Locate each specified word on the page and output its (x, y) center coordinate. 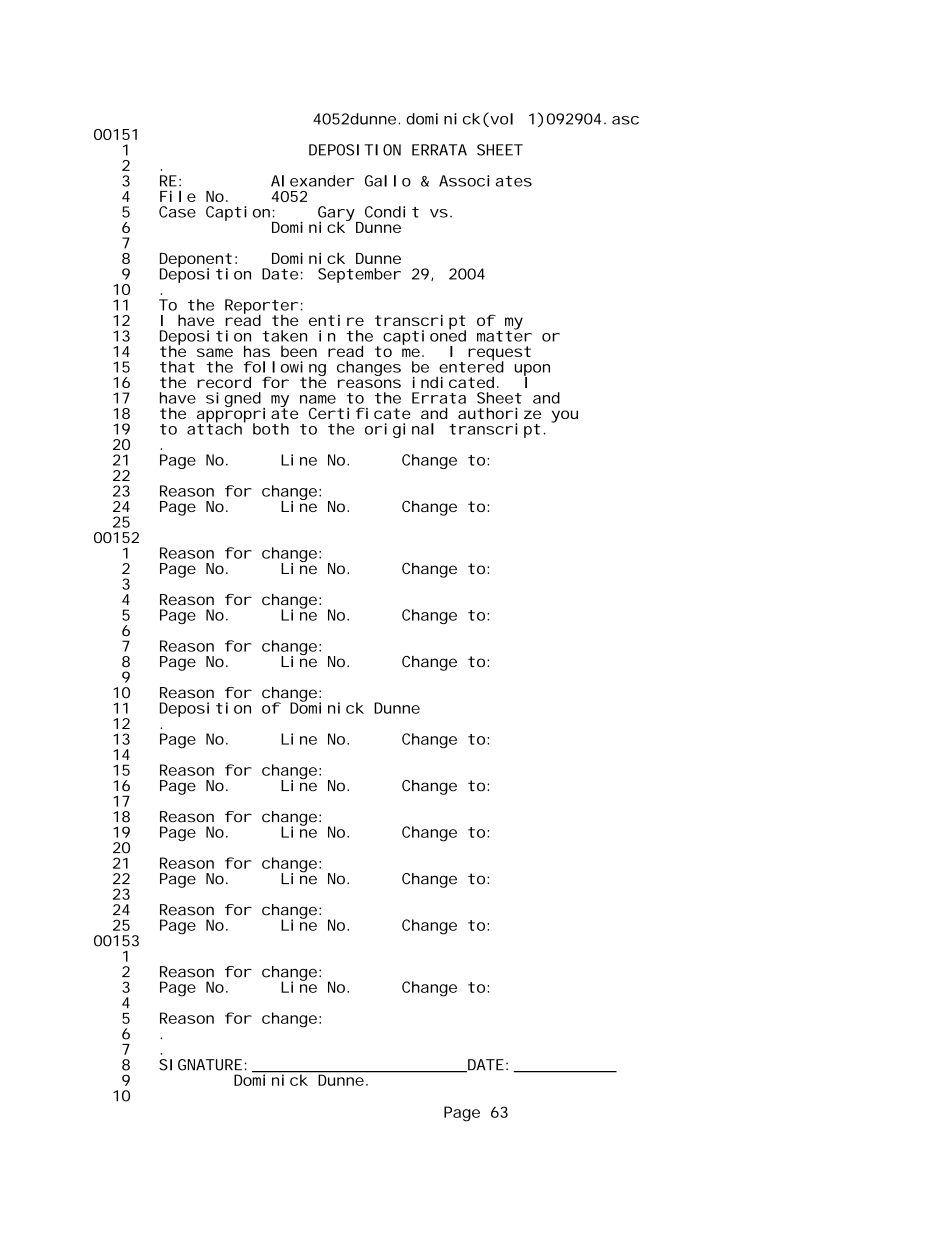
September (359, 275)
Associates (485, 181)
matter (504, 335)
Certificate (360, 413)
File (178, 196)
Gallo (388, 181)
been (299, 351)
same (215, 352)
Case (177, 212)
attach (214, 428)
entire (336, 320)
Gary (336, 214)
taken (284, 336)
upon (532, 371)
